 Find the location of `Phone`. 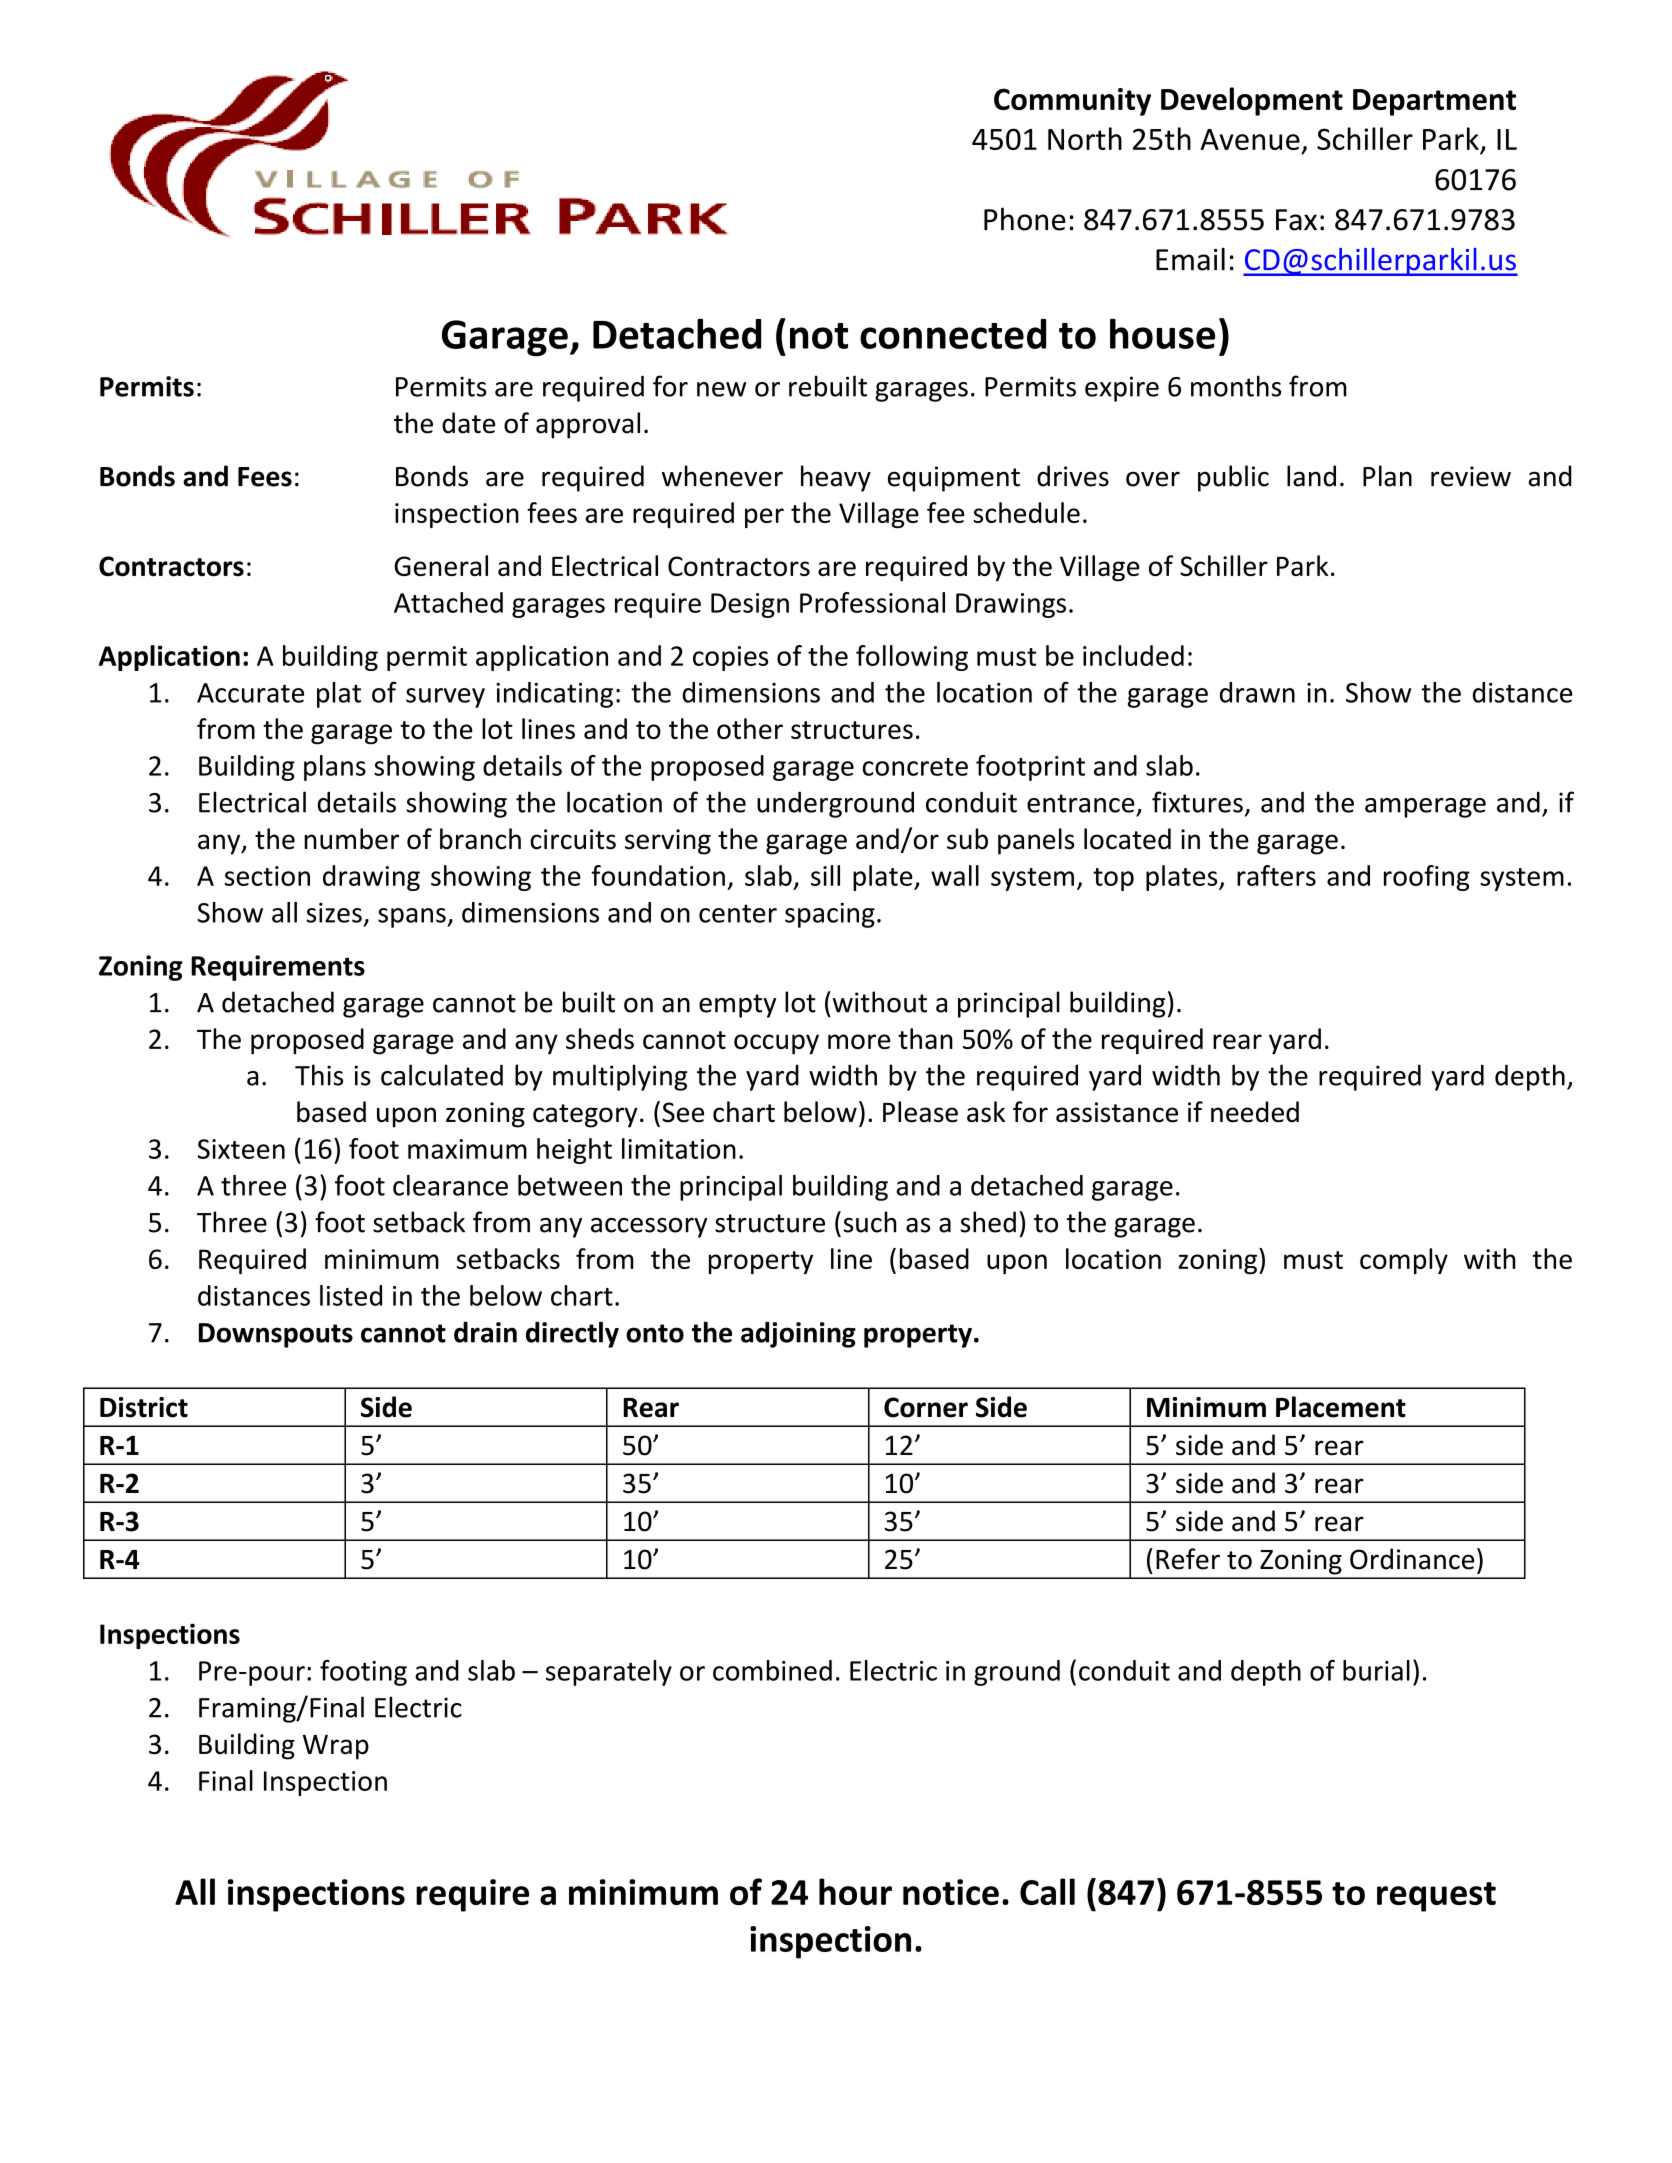

Phone is located at coordinates (1025, 219).
